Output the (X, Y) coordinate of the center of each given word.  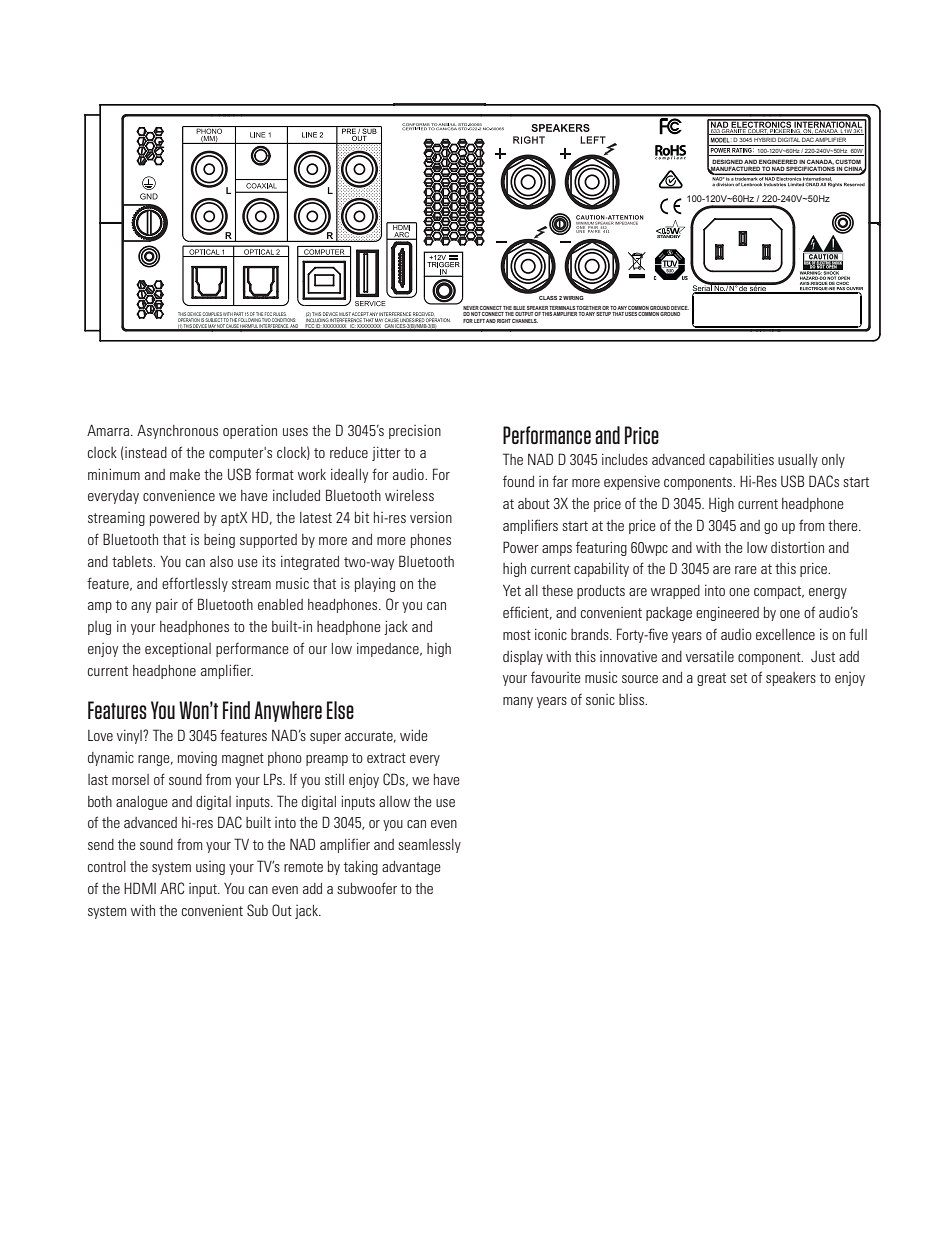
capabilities (741, 461)
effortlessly (195, 584)
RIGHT (504, 321)
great (711, 679)
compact (779, 592)
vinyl (130, 737)
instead (146, 452)
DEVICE (680, 308)
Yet (512, 590)
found (518, 481)
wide (414, 735)
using (210, 868)
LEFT (479, 321)
